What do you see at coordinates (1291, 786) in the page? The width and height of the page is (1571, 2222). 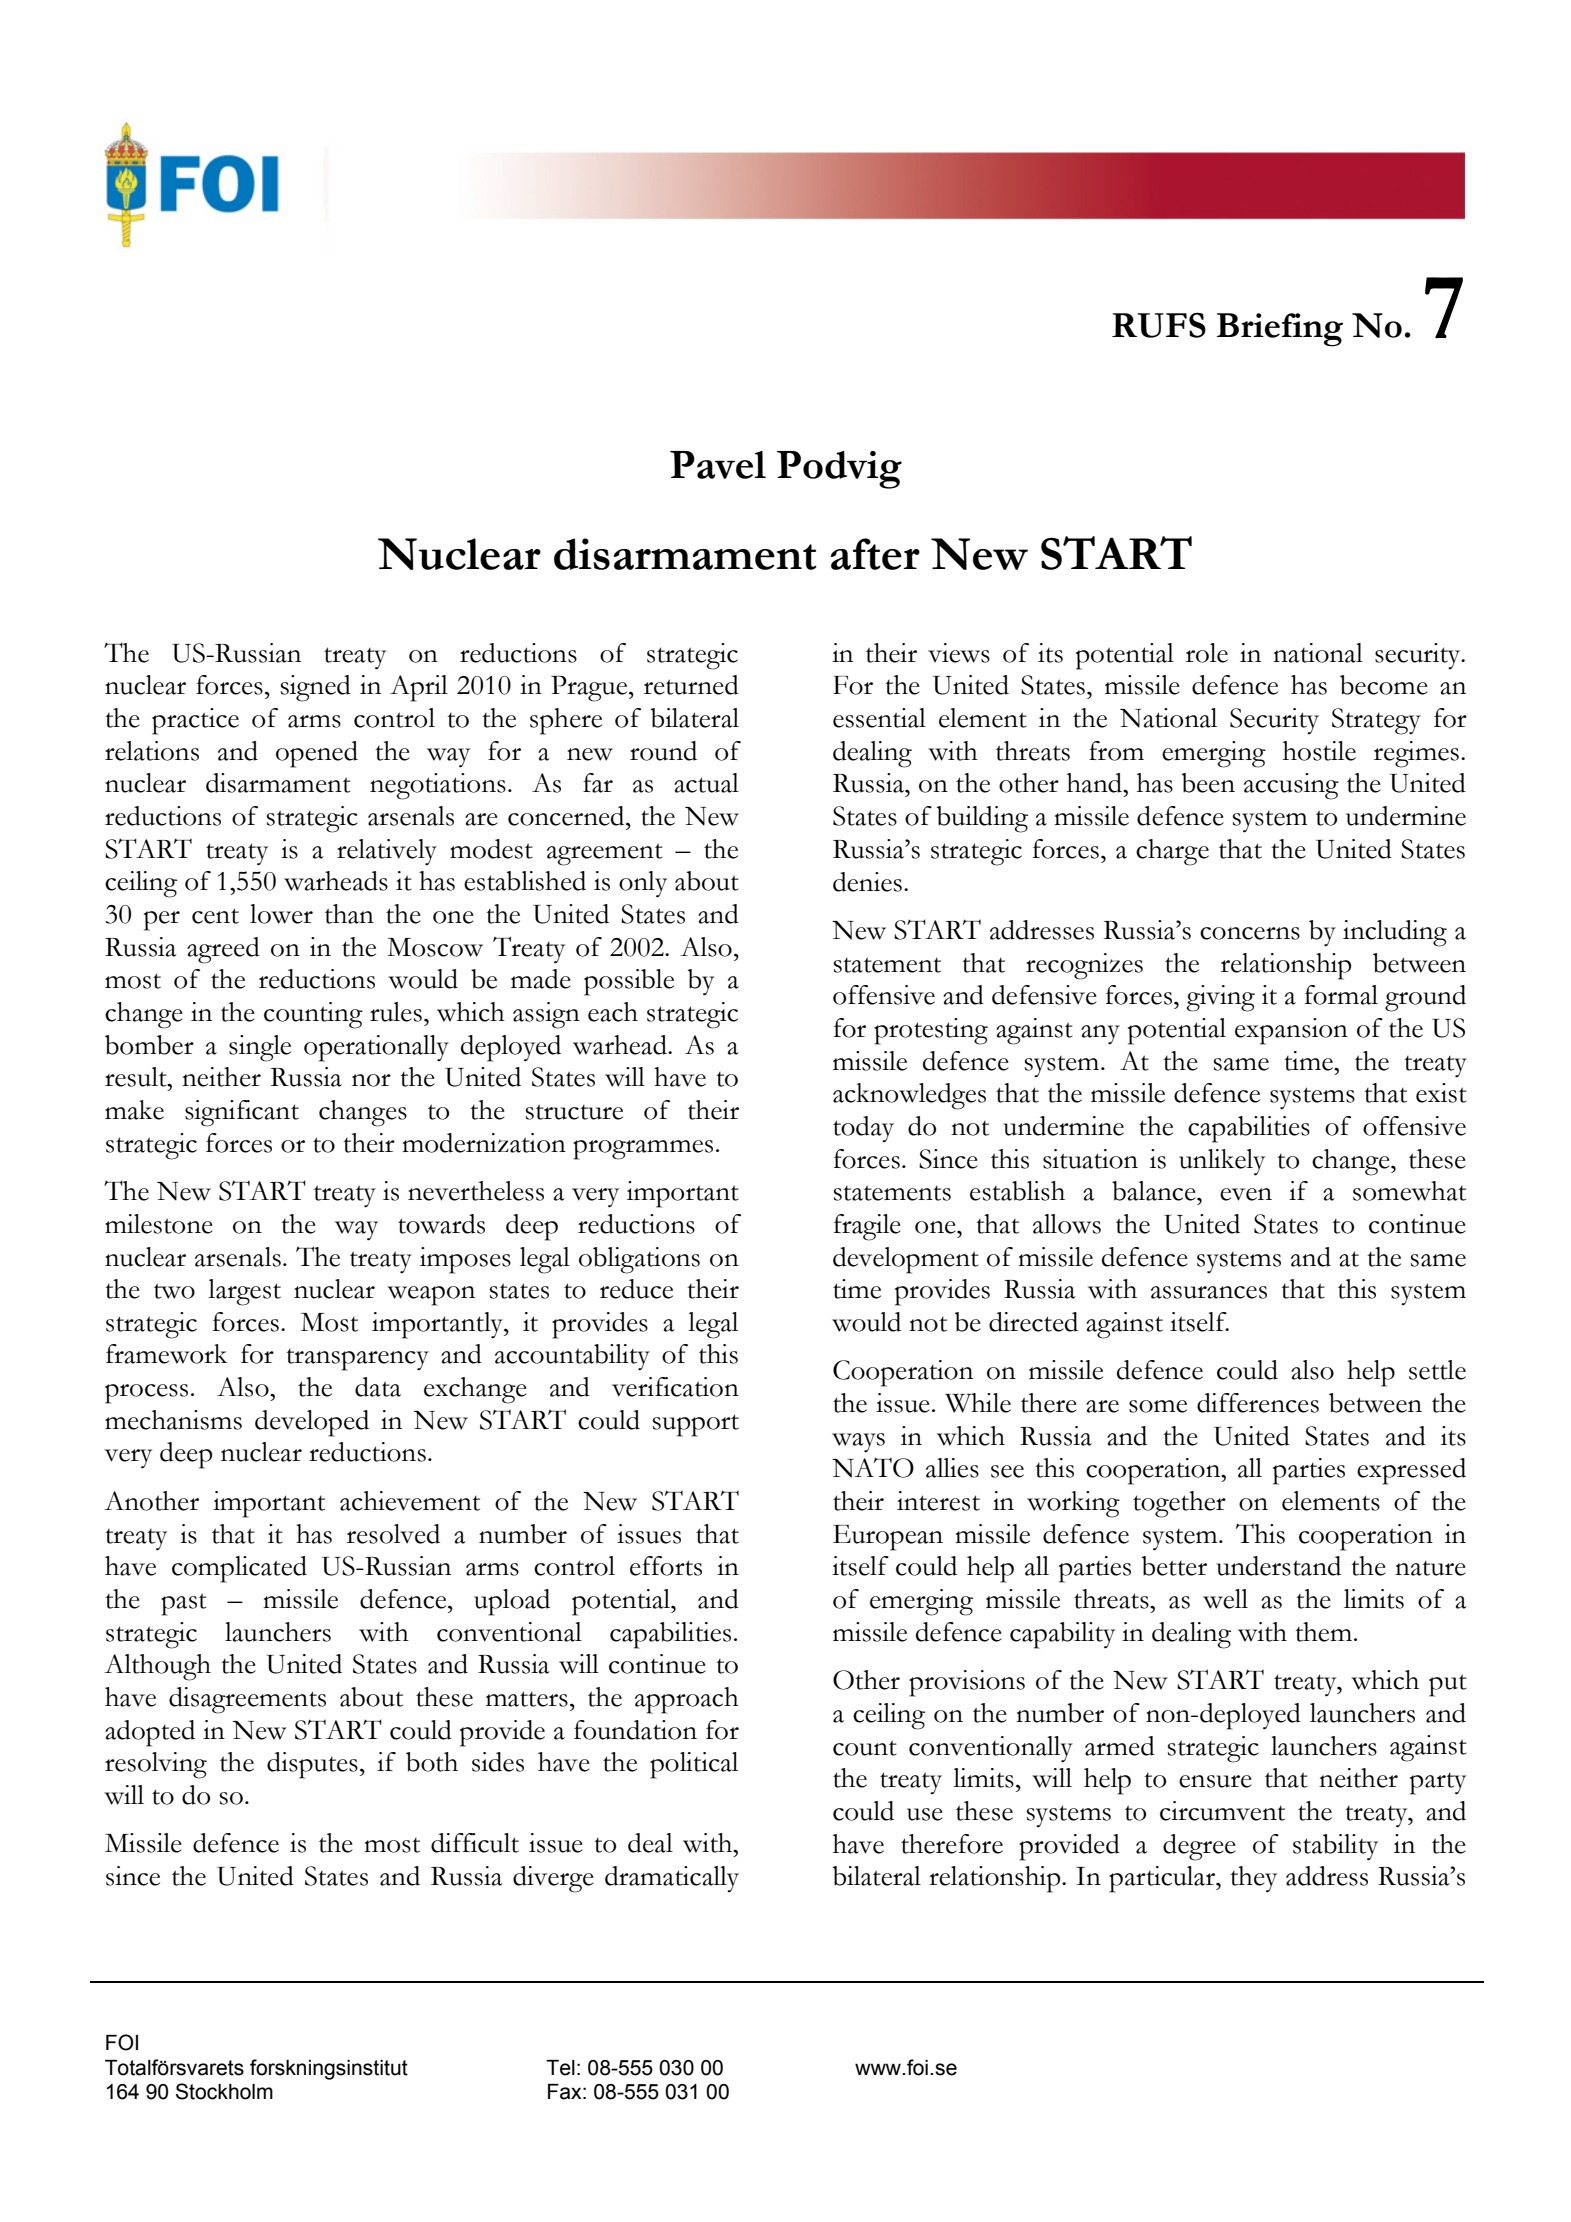 I see `accusing` at bounding box center [1291, 786].
